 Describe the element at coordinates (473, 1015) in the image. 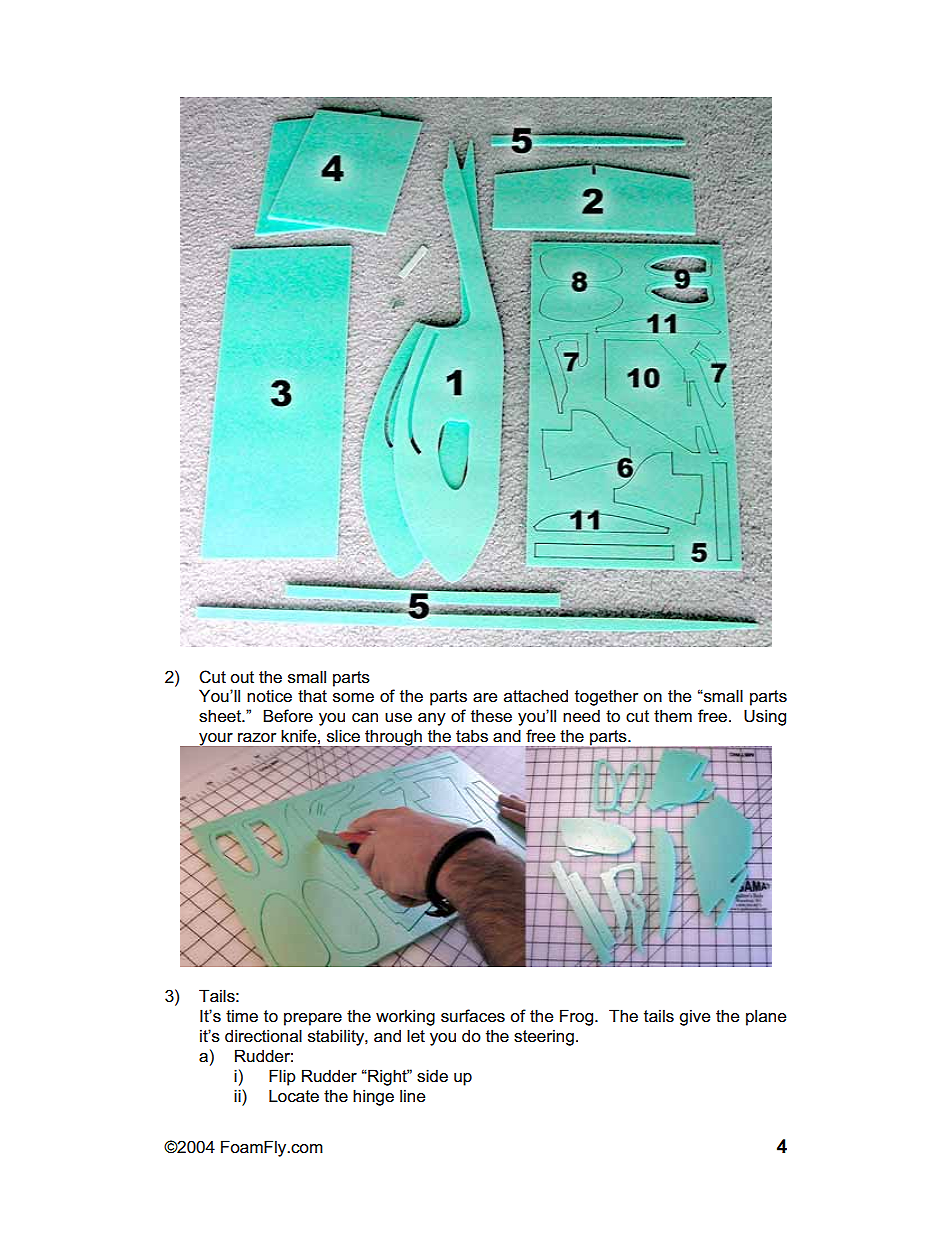

I see `surfaces` at that location.
